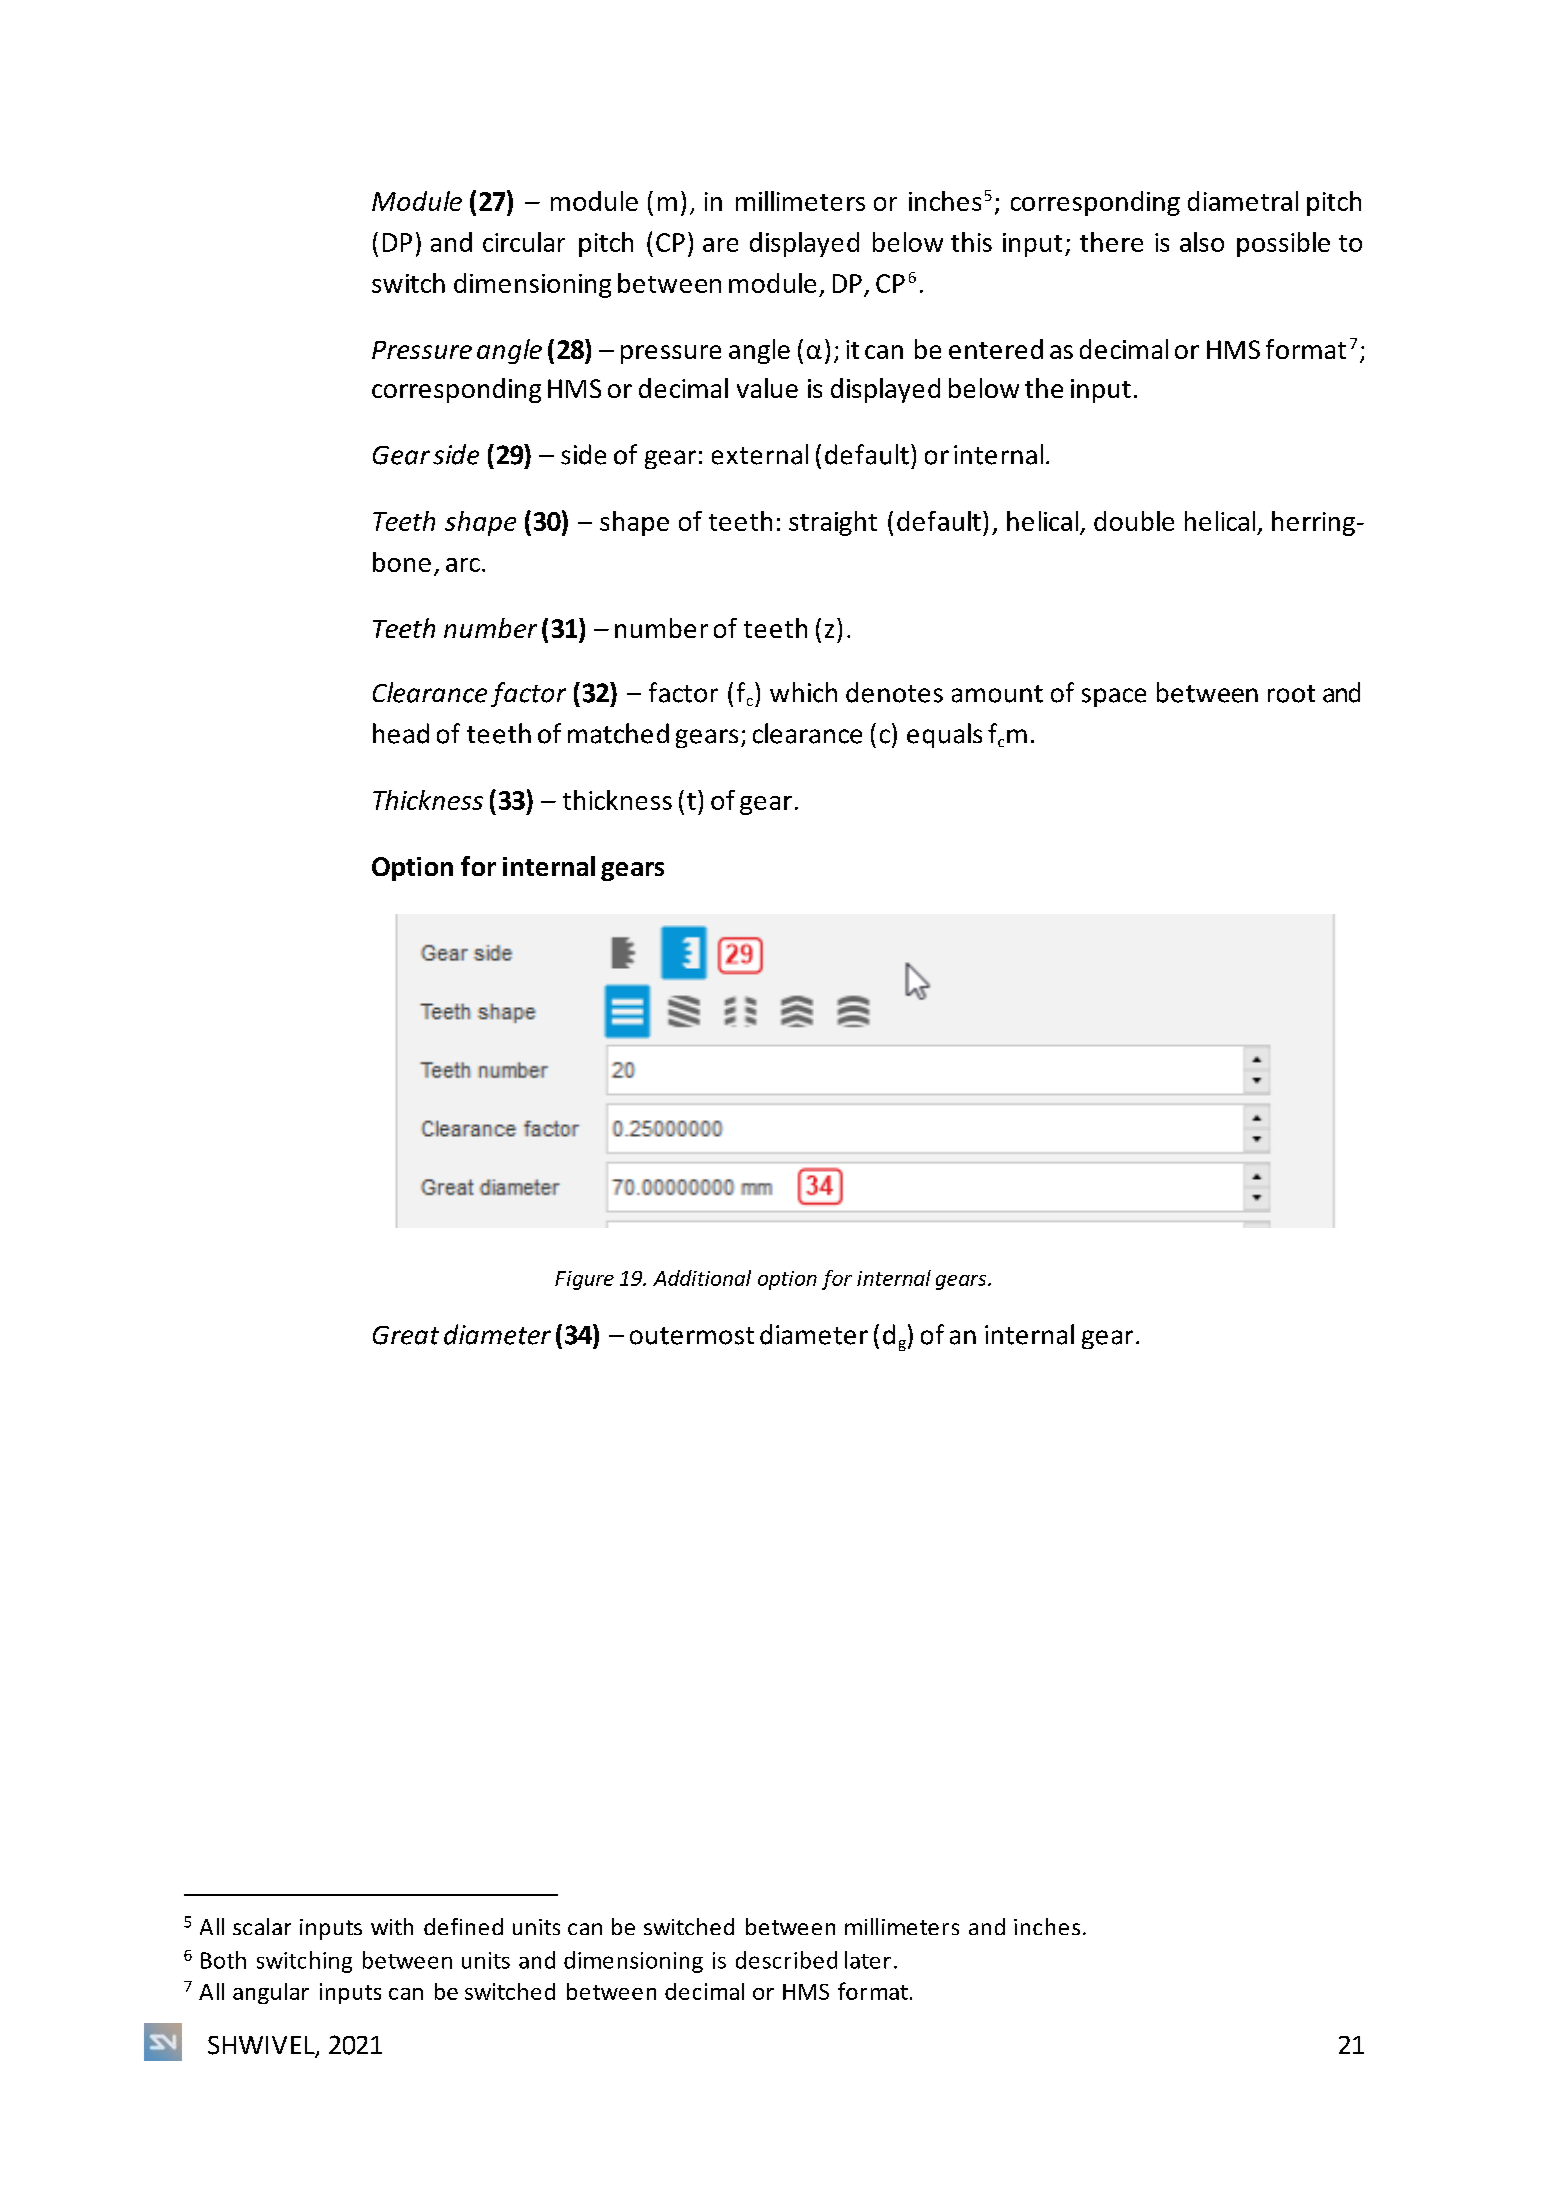 The width and height of the screenshot is (1548, 2189). I want to click on are, so click(720, 245).
